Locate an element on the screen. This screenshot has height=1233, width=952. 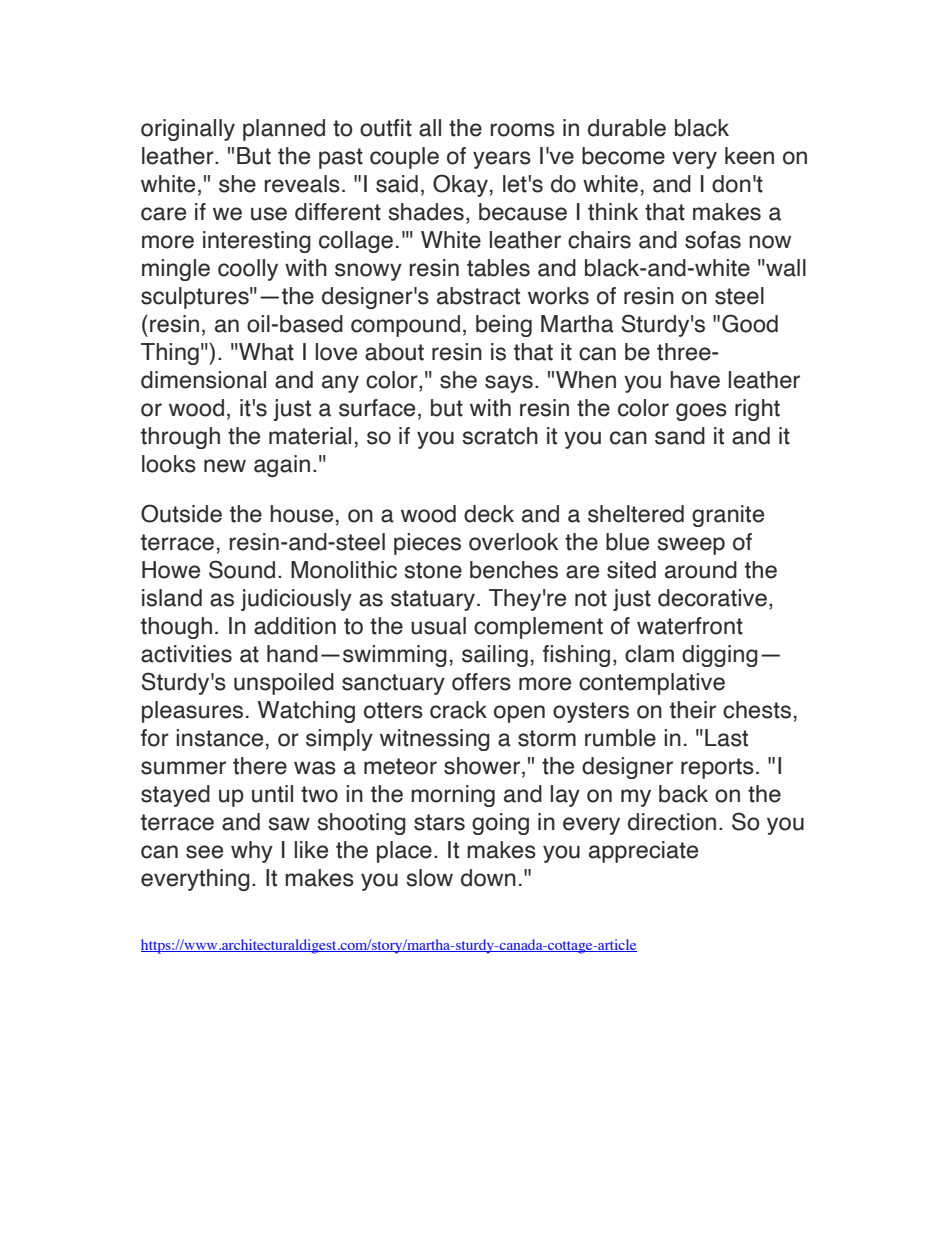
What is located at coordinates (265, 352).
